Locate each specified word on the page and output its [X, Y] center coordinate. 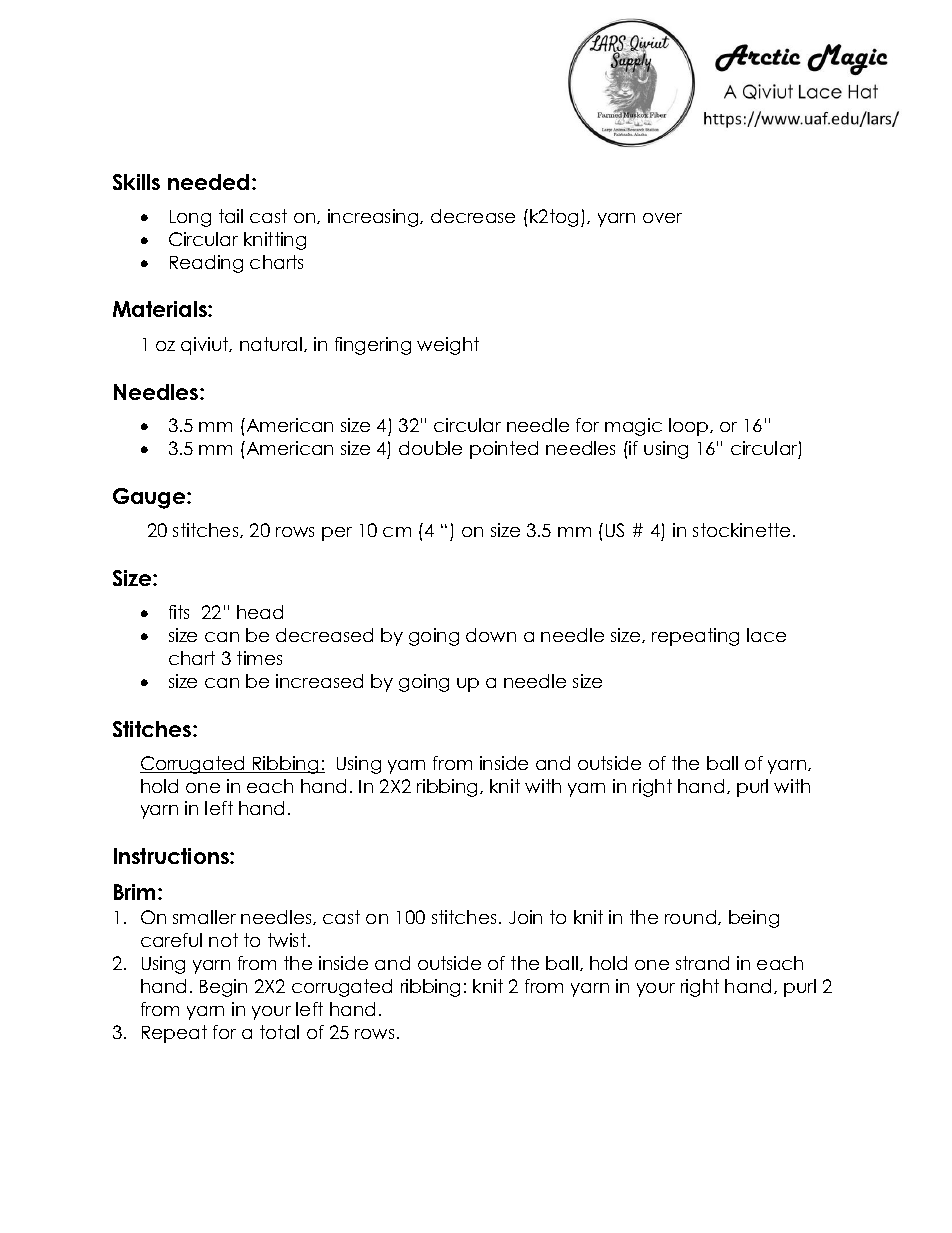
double [430, 448]
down [491, 635]
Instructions [172, 856]
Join [525, 917]
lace [766, 635]
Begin [223, 988]
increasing [374, 218]
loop [690, 427]
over [662, 218]
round [692, 917]
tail [231, 216]
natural [271, 344]
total [279, 1032]
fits [179, 612]
